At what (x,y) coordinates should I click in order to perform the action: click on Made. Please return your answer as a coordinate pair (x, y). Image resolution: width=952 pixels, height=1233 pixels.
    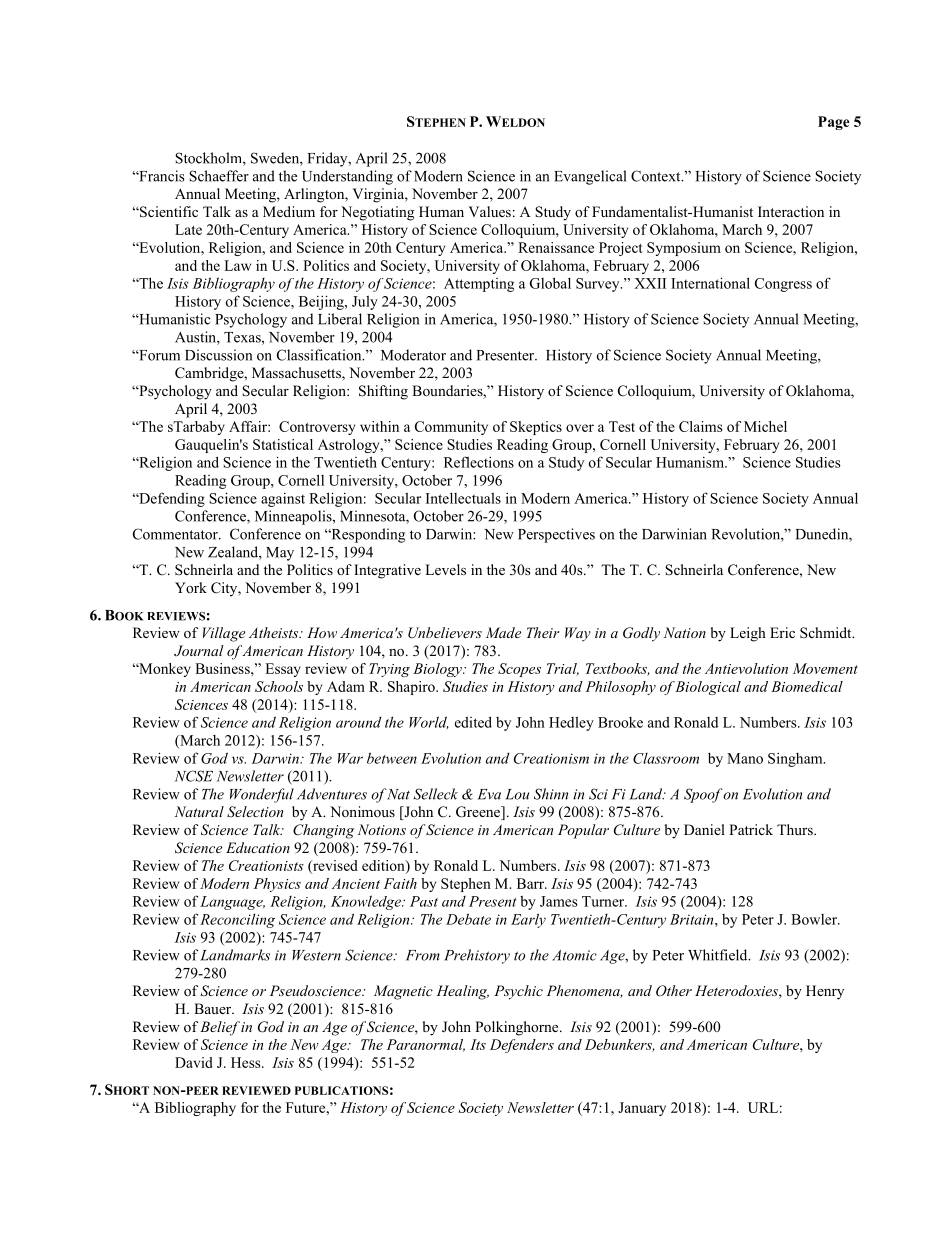
    Looking at the image, I should click on (503, 632).
